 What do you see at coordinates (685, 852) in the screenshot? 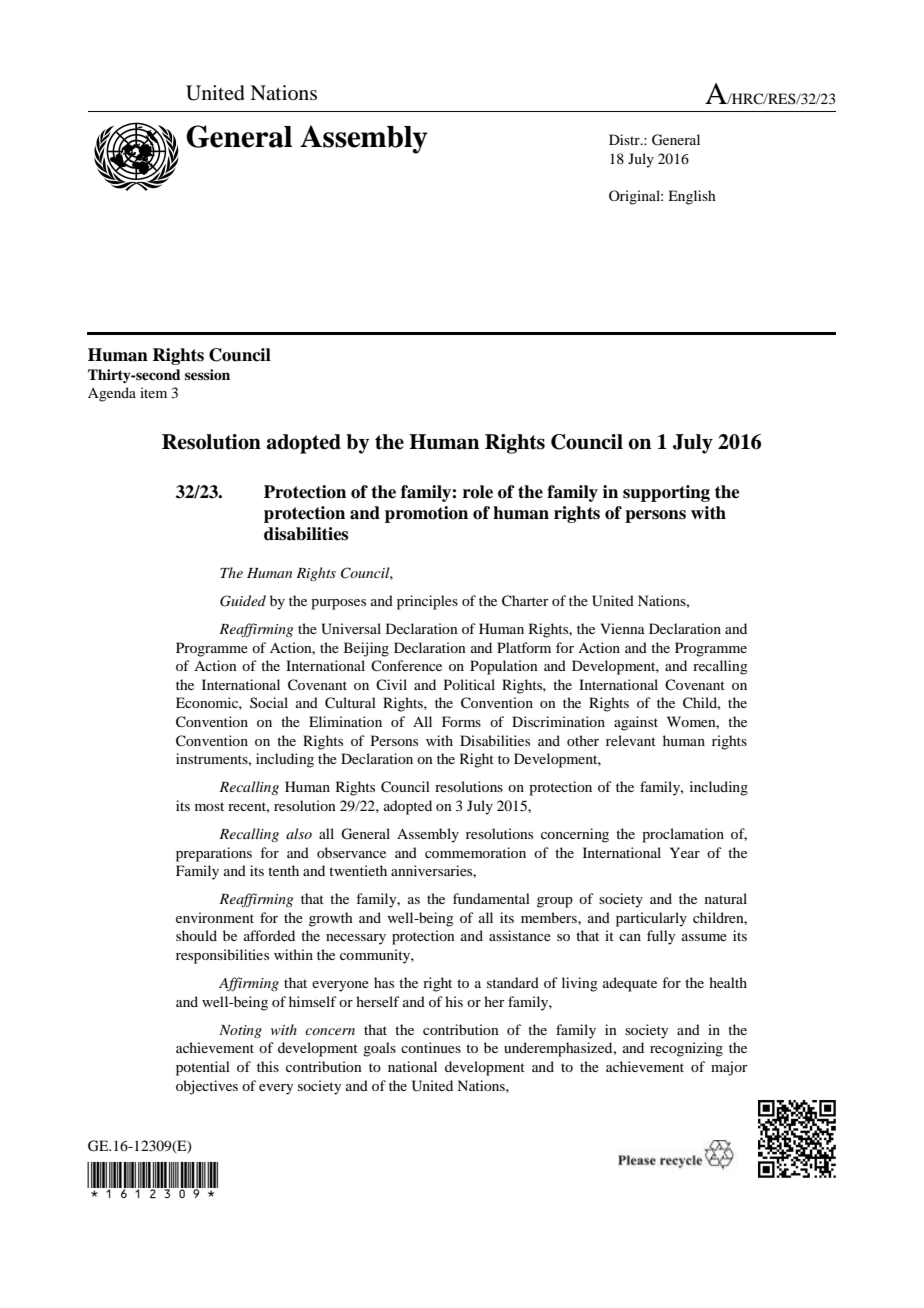
I see `Year` at bounding box center [685, 852].
